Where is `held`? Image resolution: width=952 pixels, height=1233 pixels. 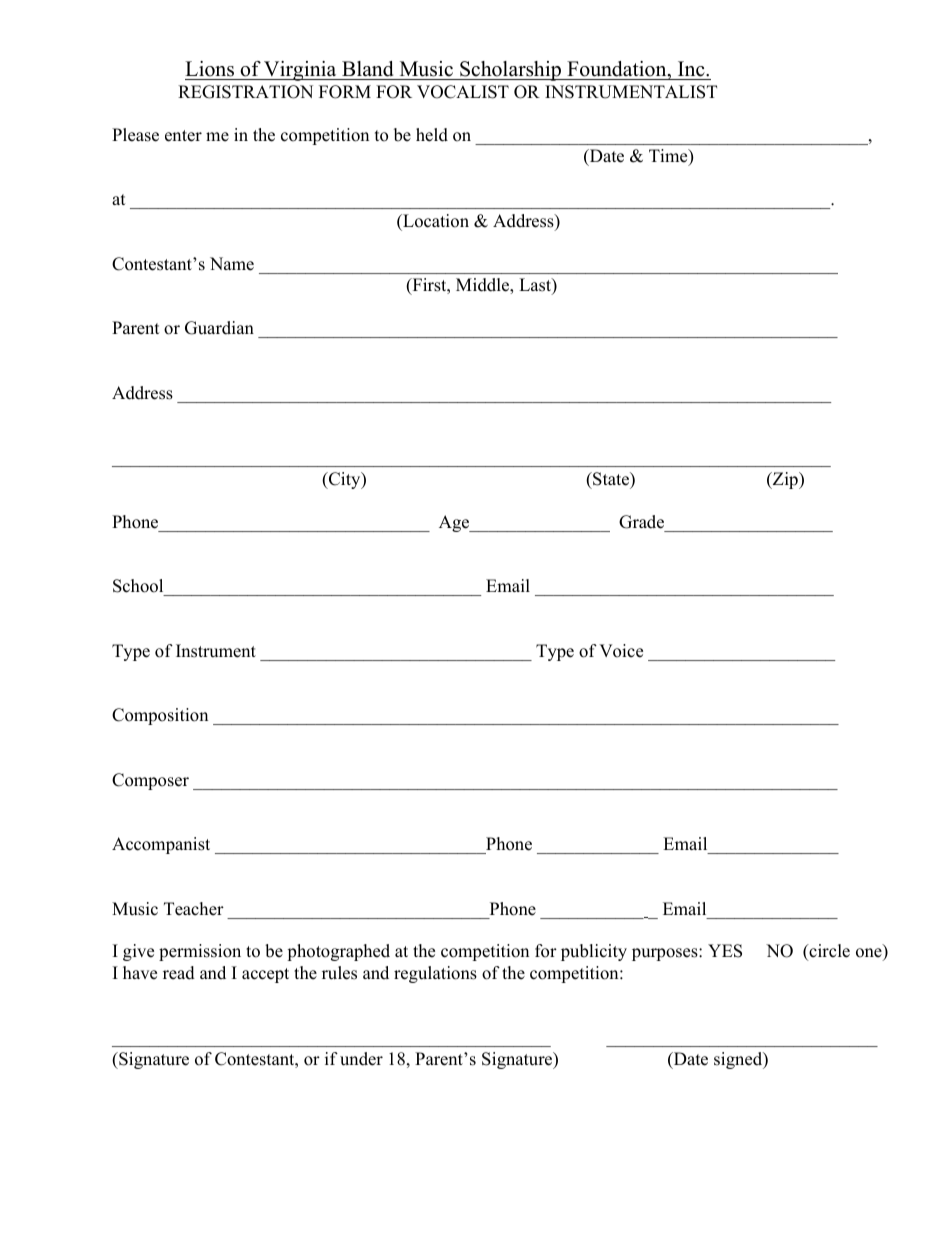
held is located at coordinates (432, 135).
